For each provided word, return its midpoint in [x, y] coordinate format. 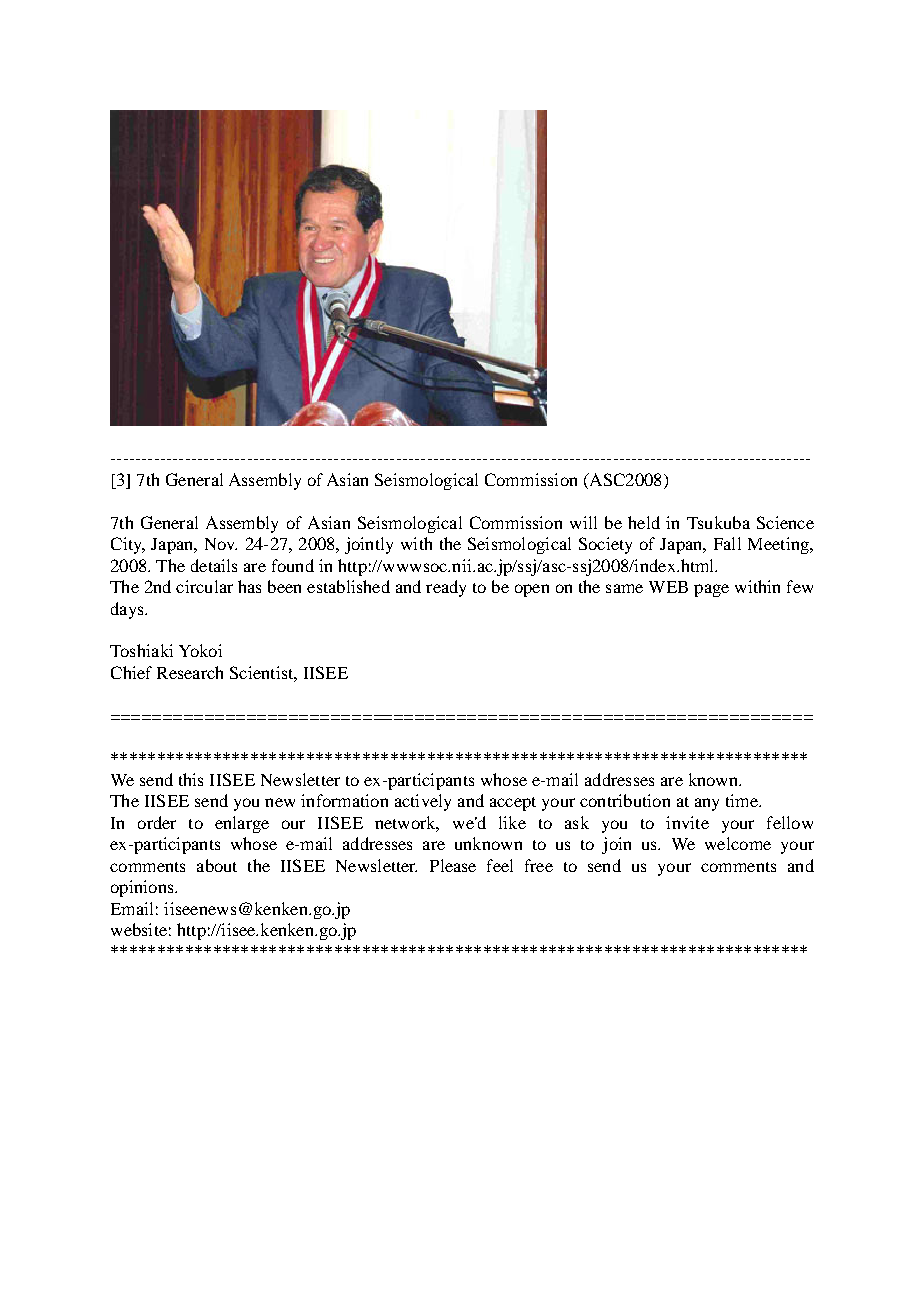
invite [687, 822]
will [583, 522]
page [711, 590]
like [512, 822]
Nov [221, 544]
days [128, 610]
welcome [738, 843]
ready [446, 588]
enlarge [242, 824]
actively [423, 802]
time [743, 800]
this [191, 779]
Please [453, 865]
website [139, 929]
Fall [727, 543]
